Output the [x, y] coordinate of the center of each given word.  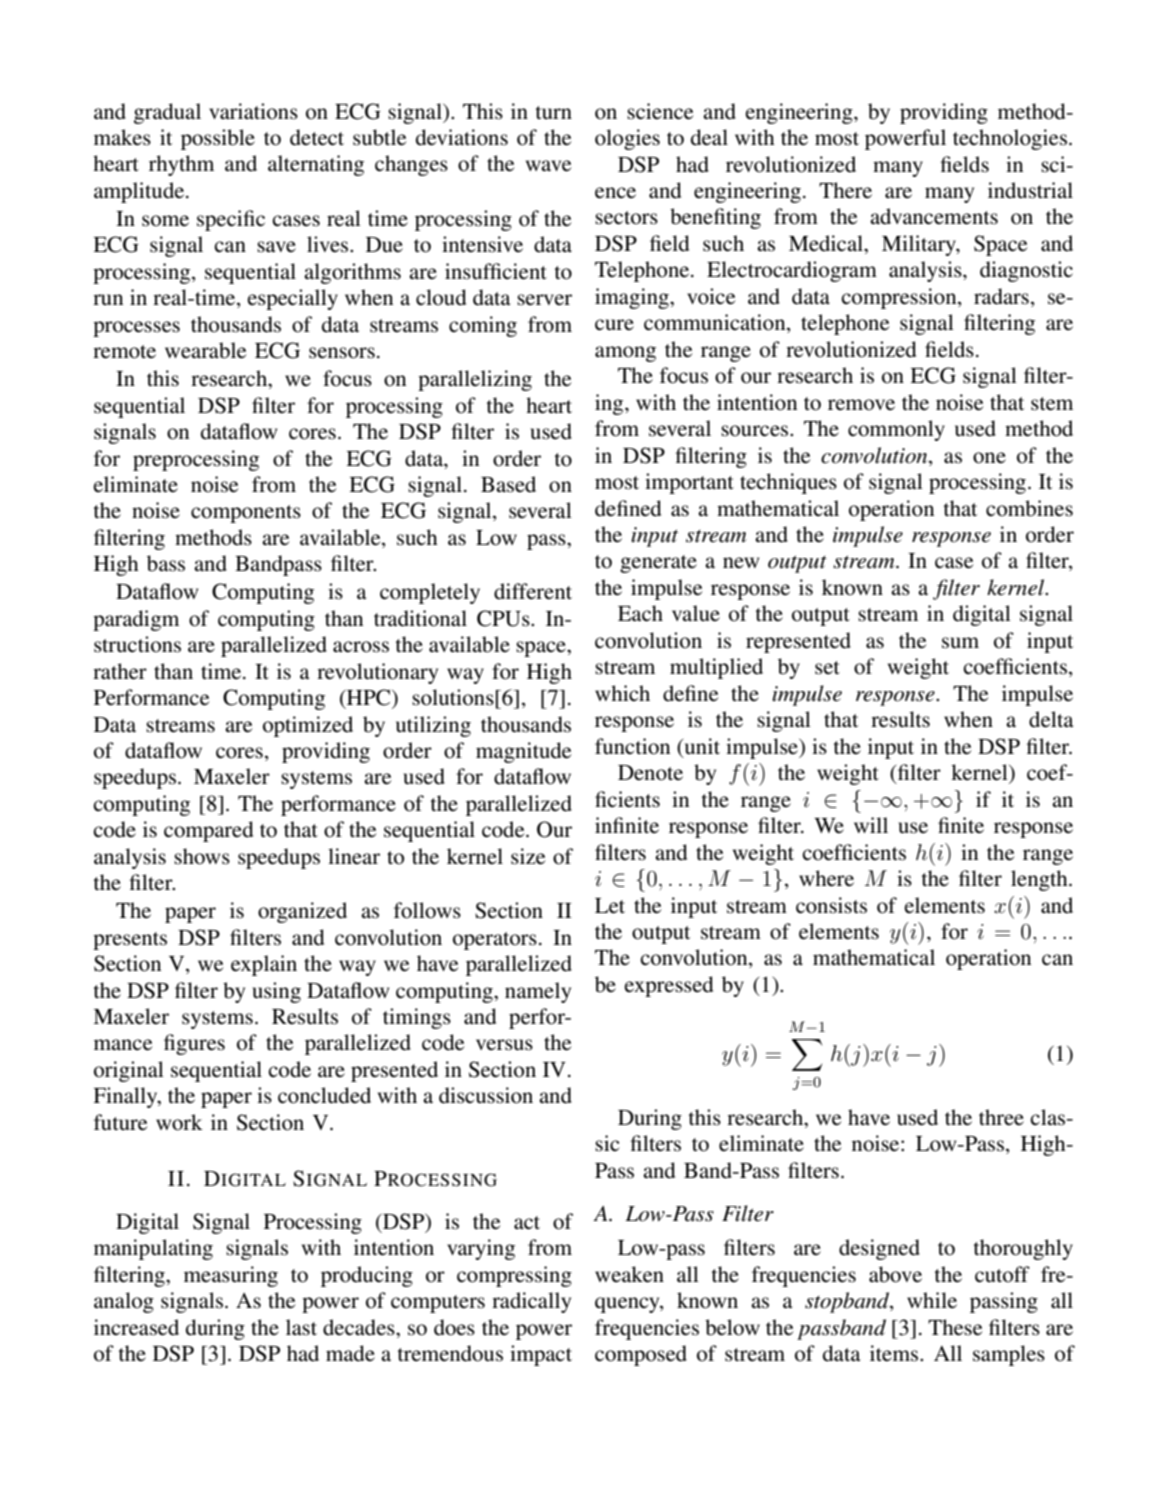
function [632, 746]
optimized [308, 726]
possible [218, 139]
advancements [934, 216]
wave [548, 166]
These [955, 1327]
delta [1051, 719]
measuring [231, 1276]
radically [531, 1302]
